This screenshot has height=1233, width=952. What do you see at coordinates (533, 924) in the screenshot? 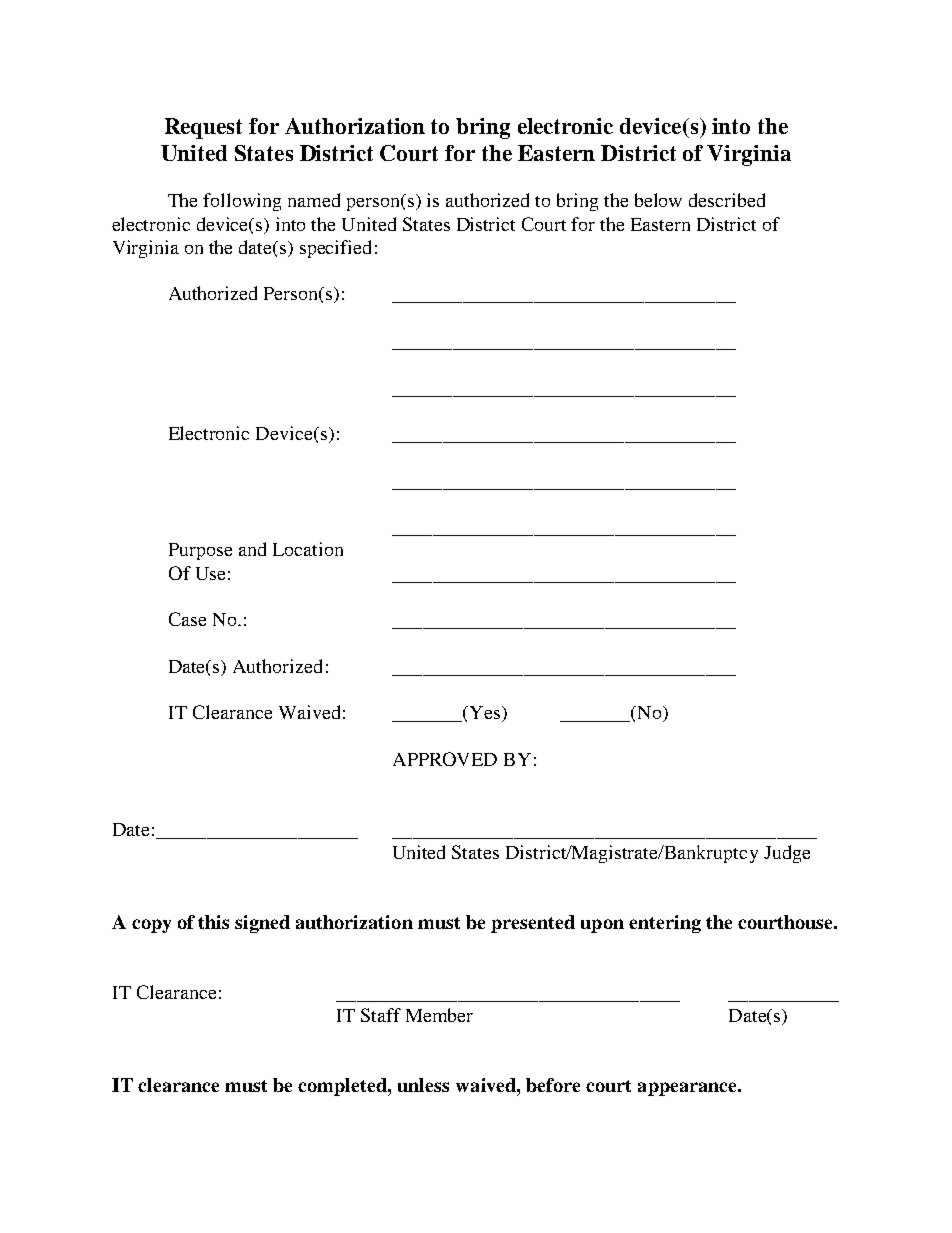
I see `presented` at bounding box center [533, 924].
